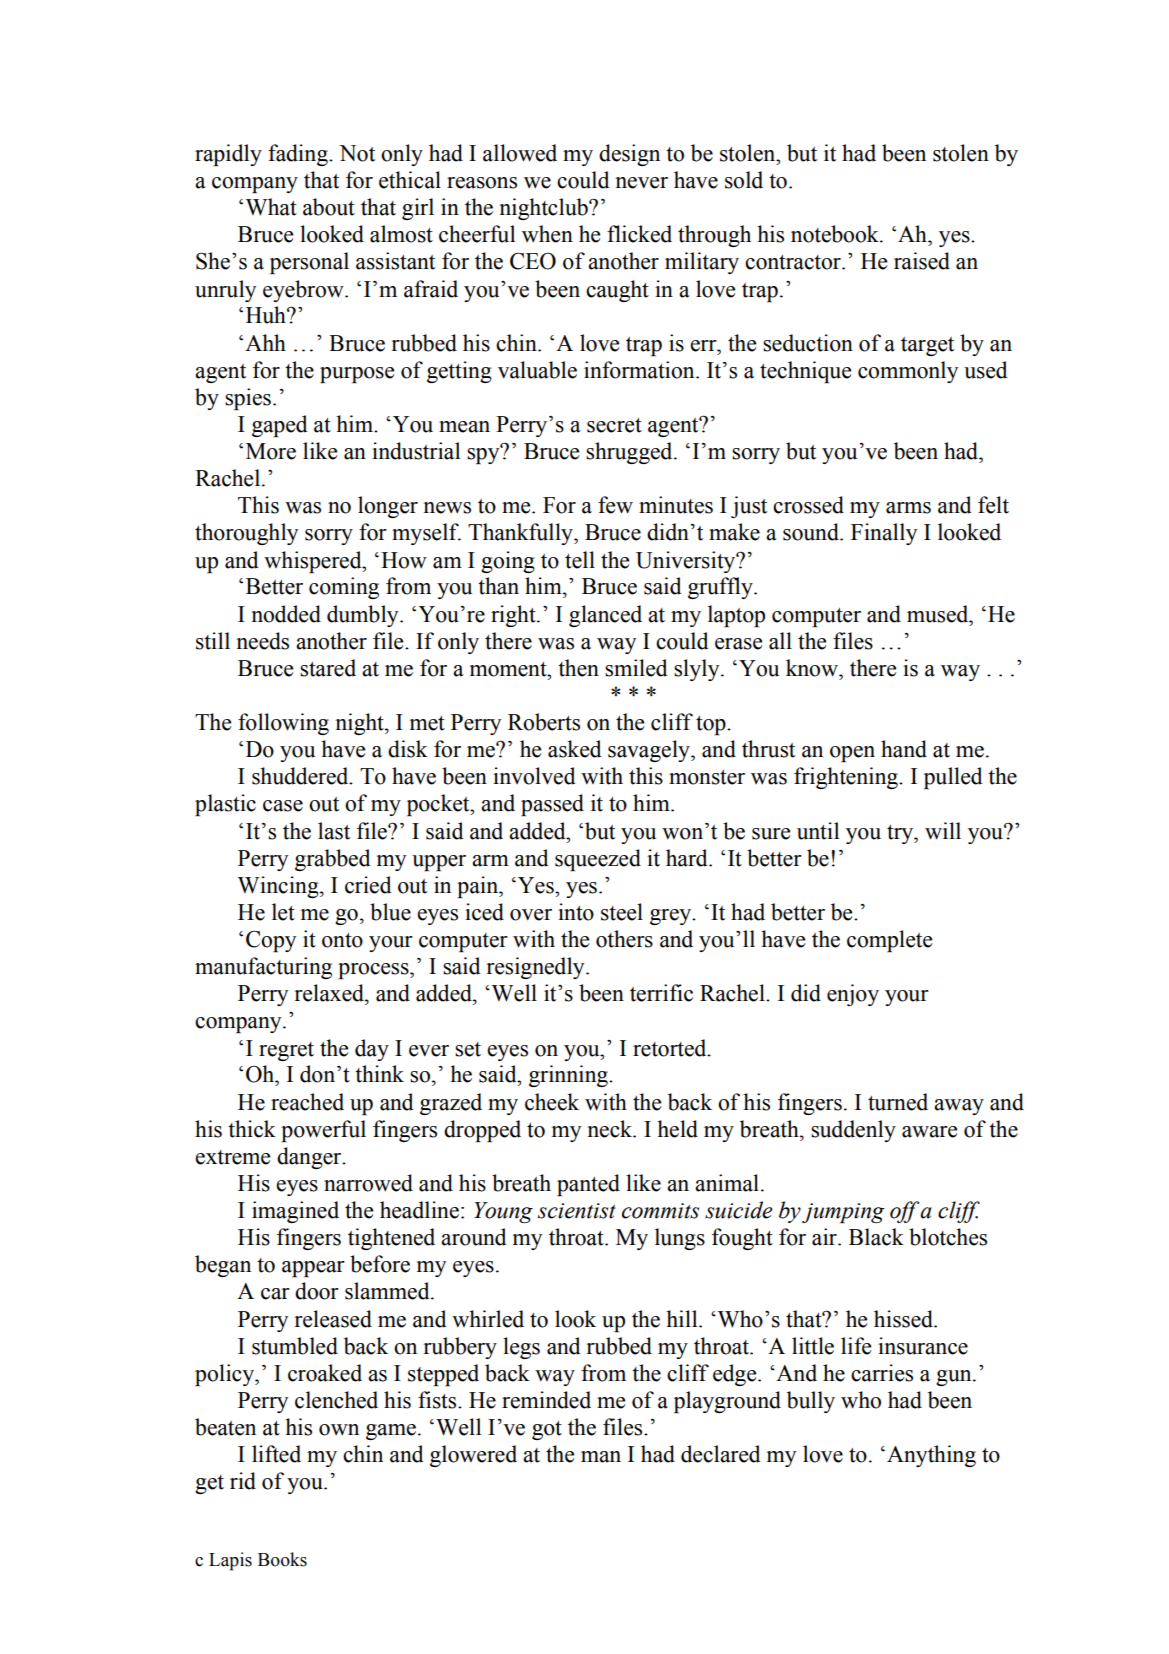 This document has width=1169, height=1654. I want to click on got, so click(547, 1430).
